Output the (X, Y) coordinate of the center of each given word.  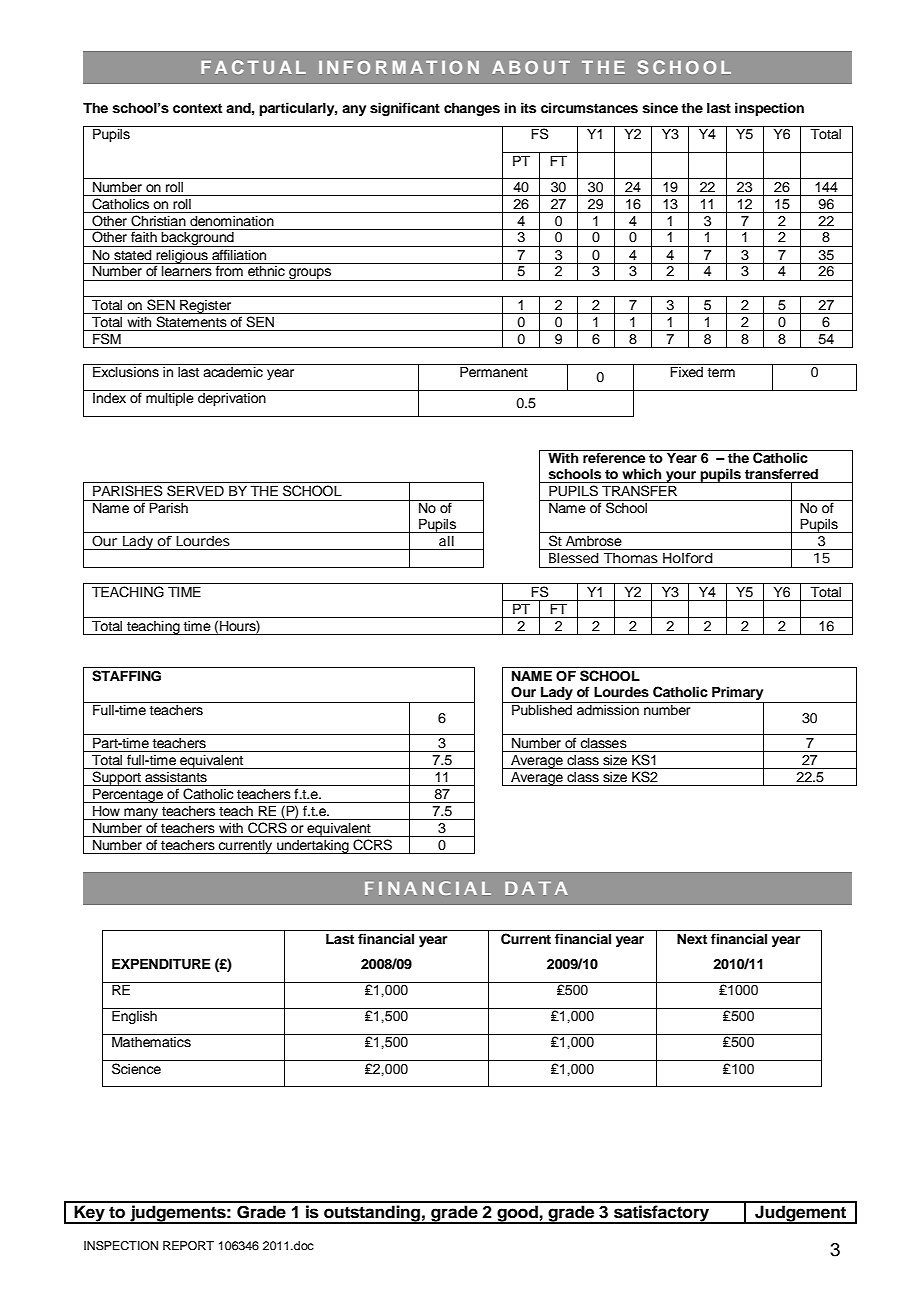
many (141, 814)
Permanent (494, 372)
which (641, 473)
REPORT (188, 1246)
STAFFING (126, 676)
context (197, 108)
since (660, 108)
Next (692, 938)
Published (542, 710)
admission (608, 710)
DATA (536, 888)
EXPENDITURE (161, 964)
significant (405, 109)
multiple (170, 399)
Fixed (686, 372)
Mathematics (151, 1042)
